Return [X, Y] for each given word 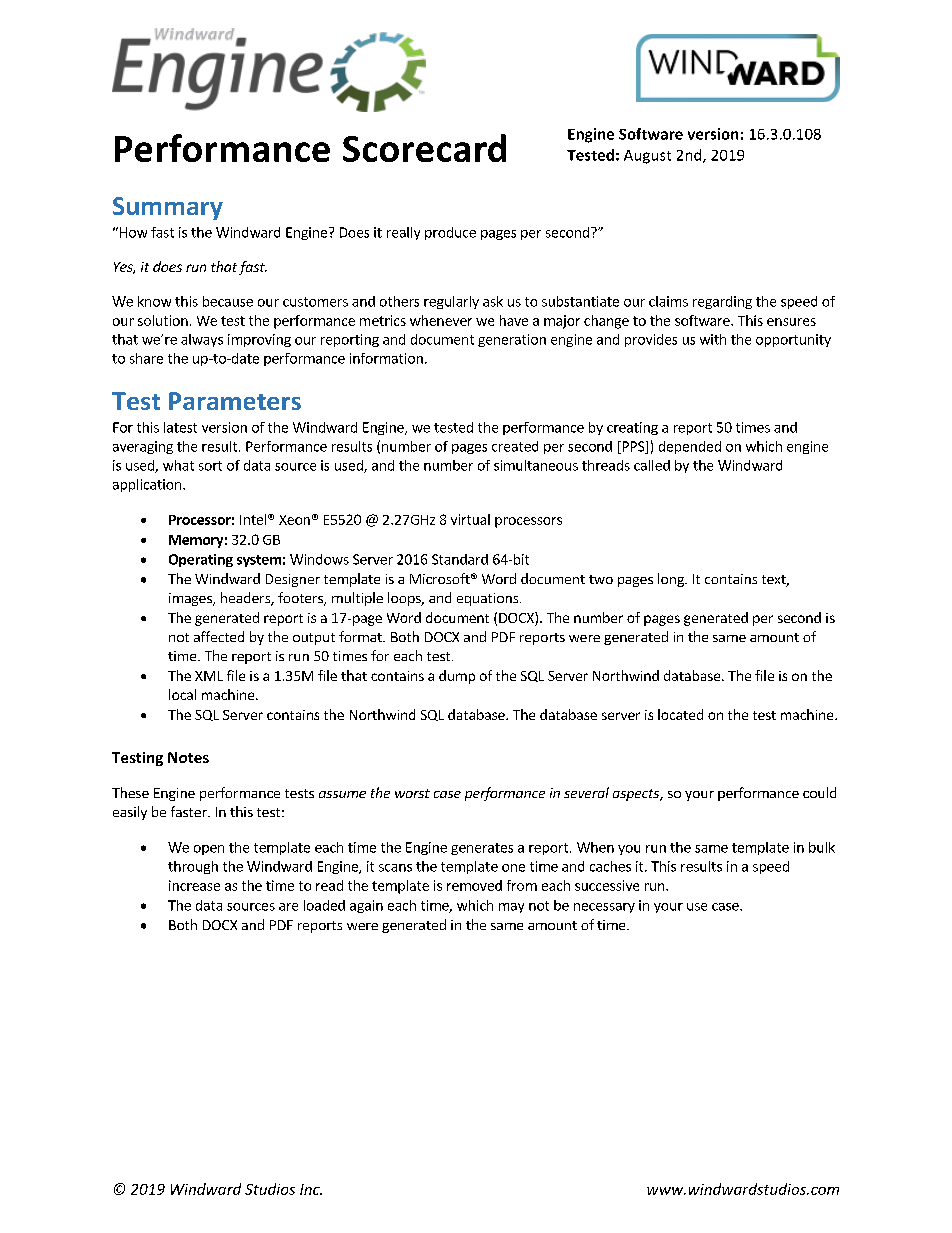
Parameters [235, 401]
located [680, 714]
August [647, 157]
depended [690, 447]
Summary [168, 208]
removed [474, 885]
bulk [822, 847]
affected [219, 636]
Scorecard [424, 148]
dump [457, 677]
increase [194, 885]
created [515, 446]
